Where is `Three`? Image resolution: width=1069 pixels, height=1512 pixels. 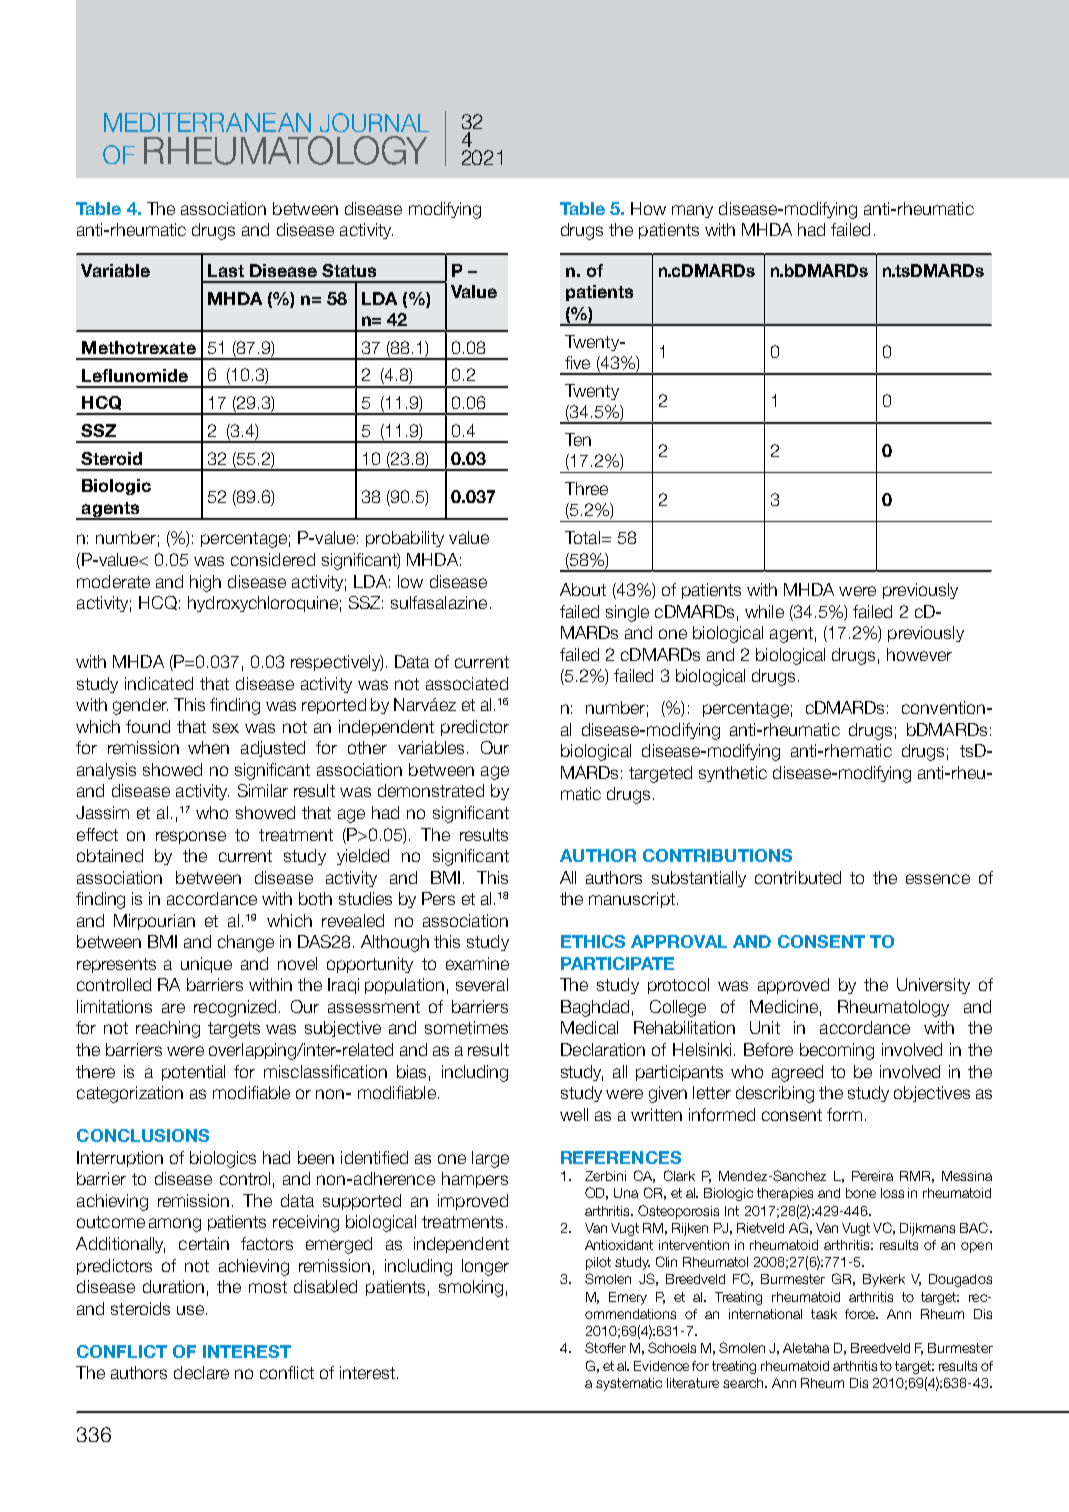
Three is located at coordinates (586, 488).
